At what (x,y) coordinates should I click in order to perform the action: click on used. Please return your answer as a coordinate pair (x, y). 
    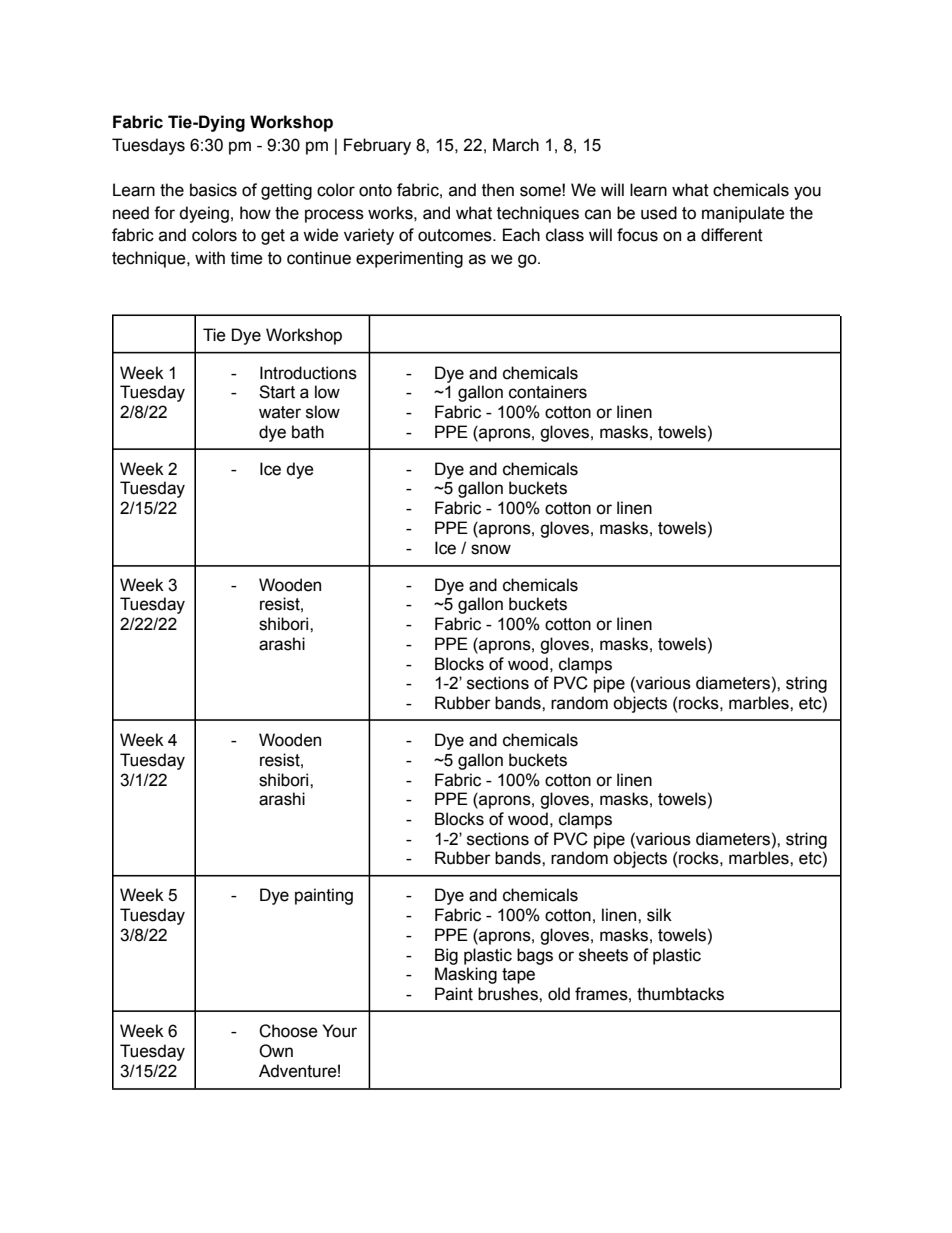
    Looking at the image, I should click on (659, 213).
